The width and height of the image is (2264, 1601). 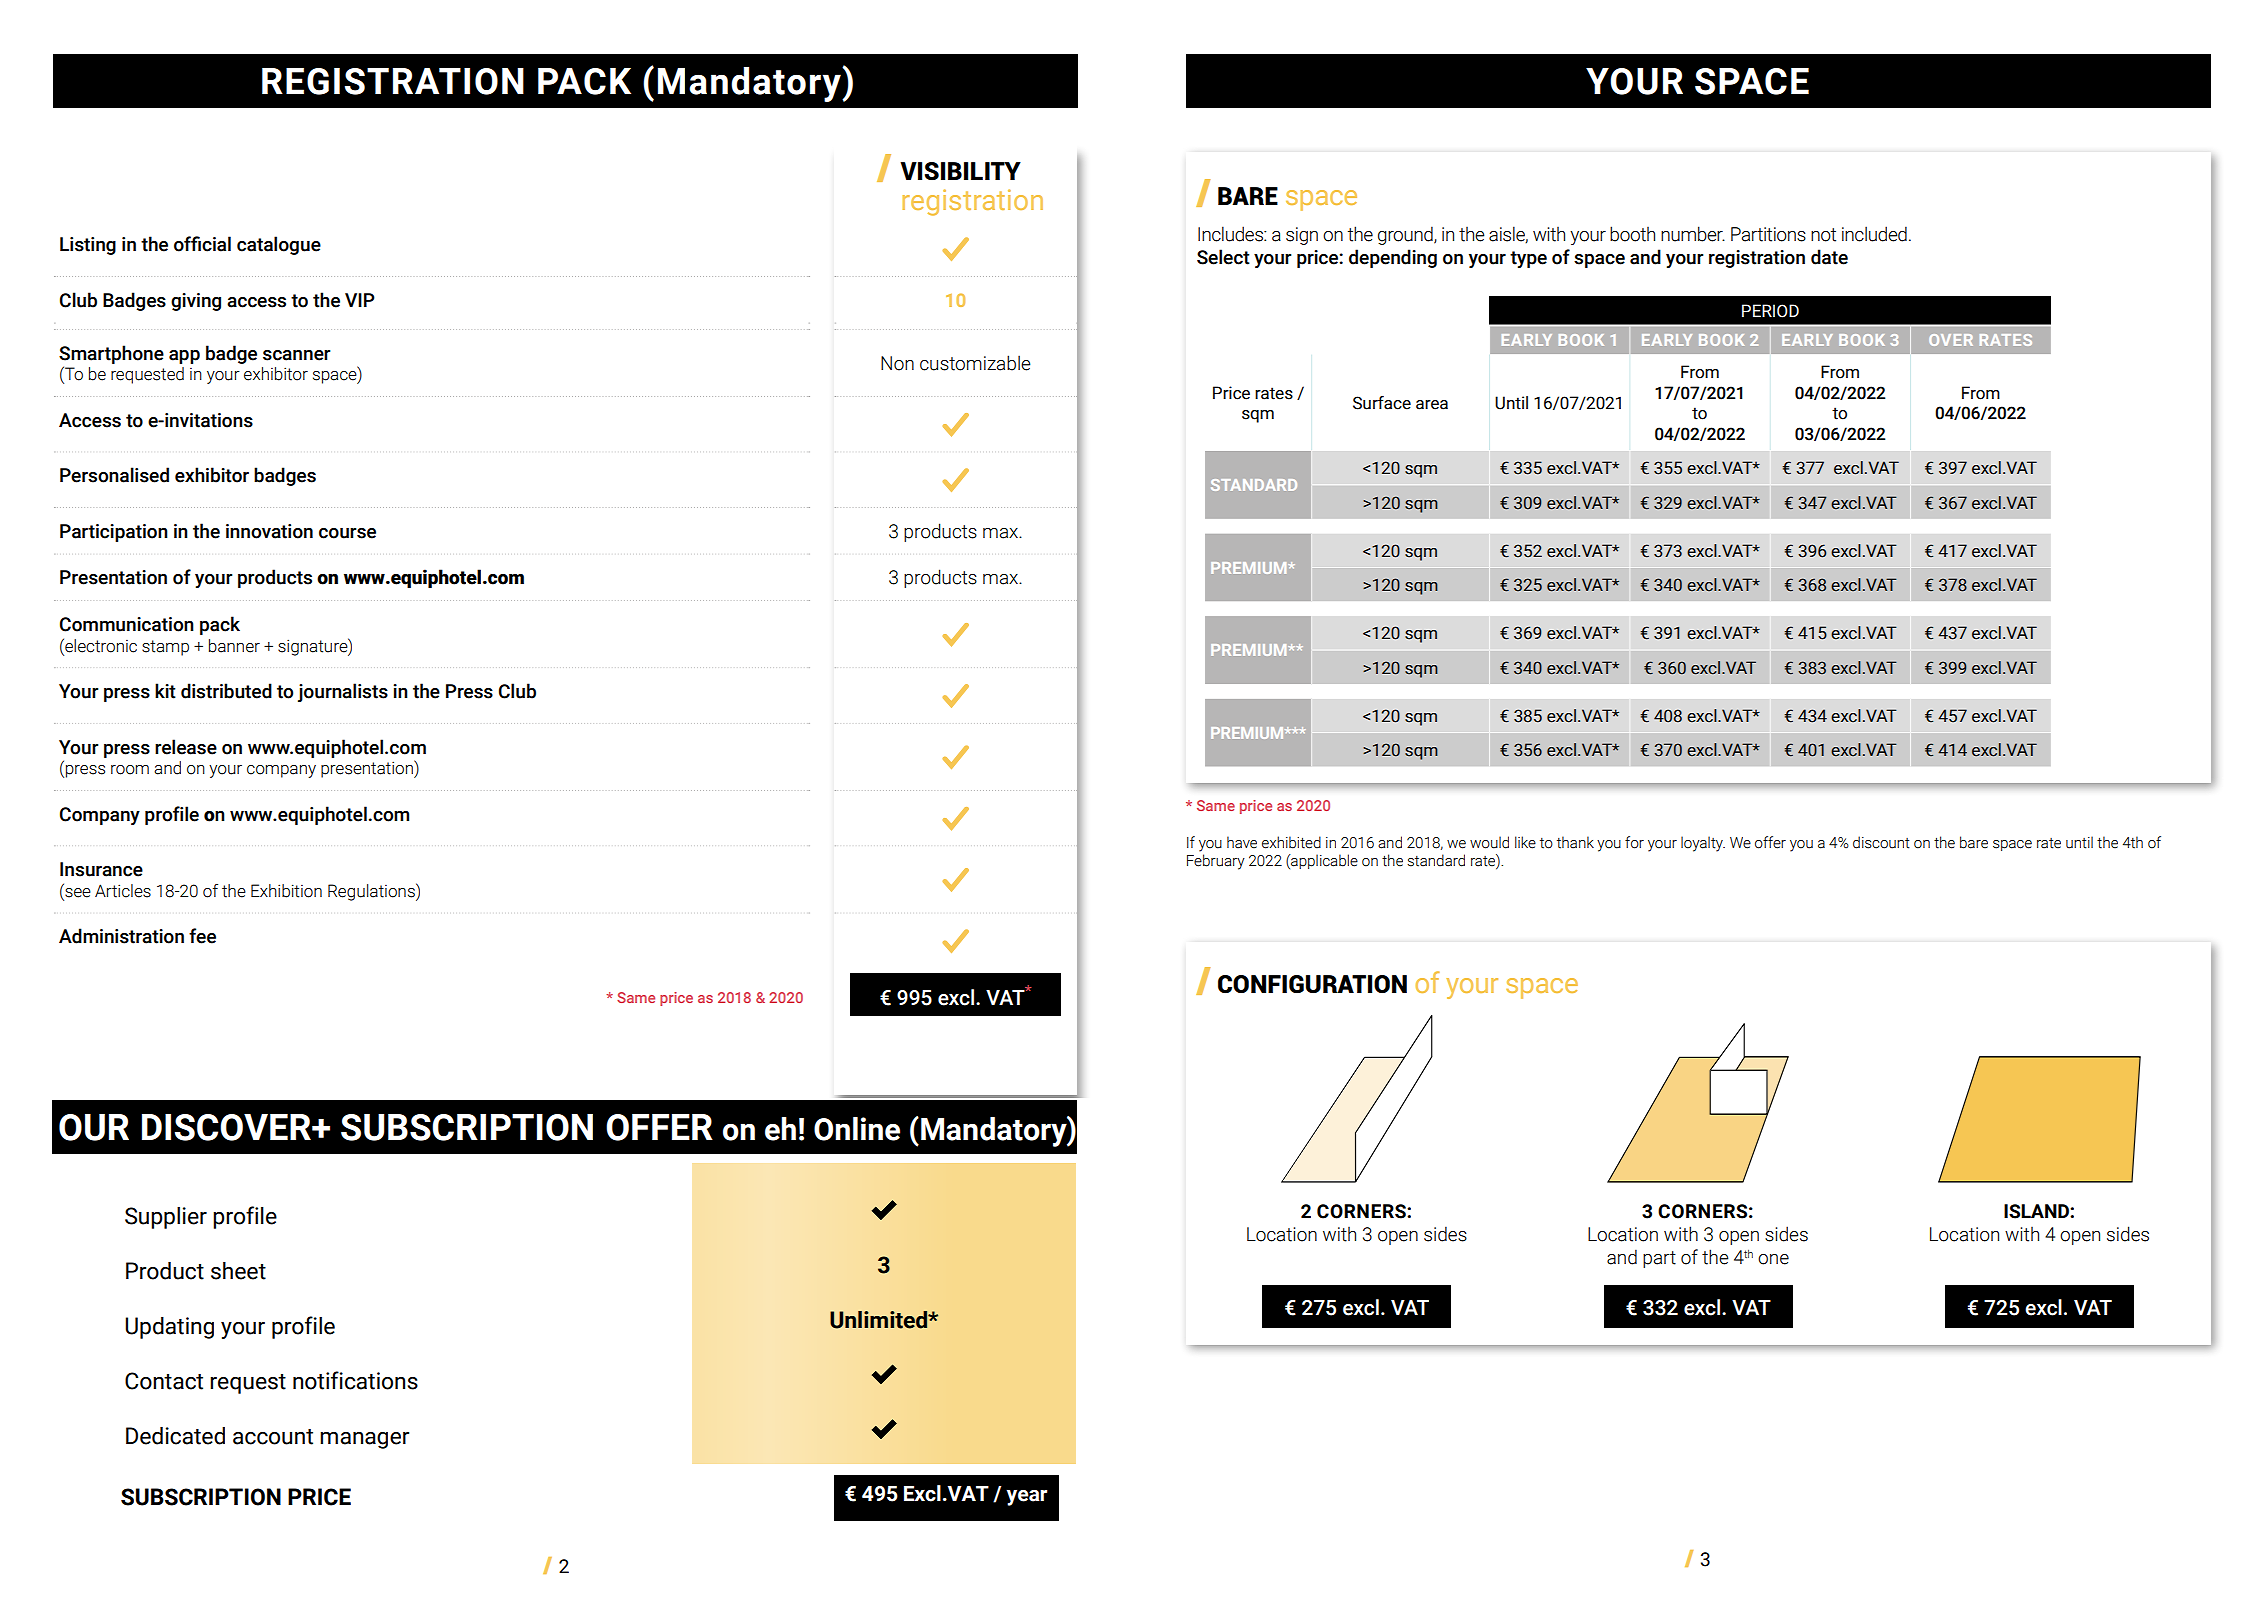 I want to click on VISIBILITY, so click(x=960, y=171).
